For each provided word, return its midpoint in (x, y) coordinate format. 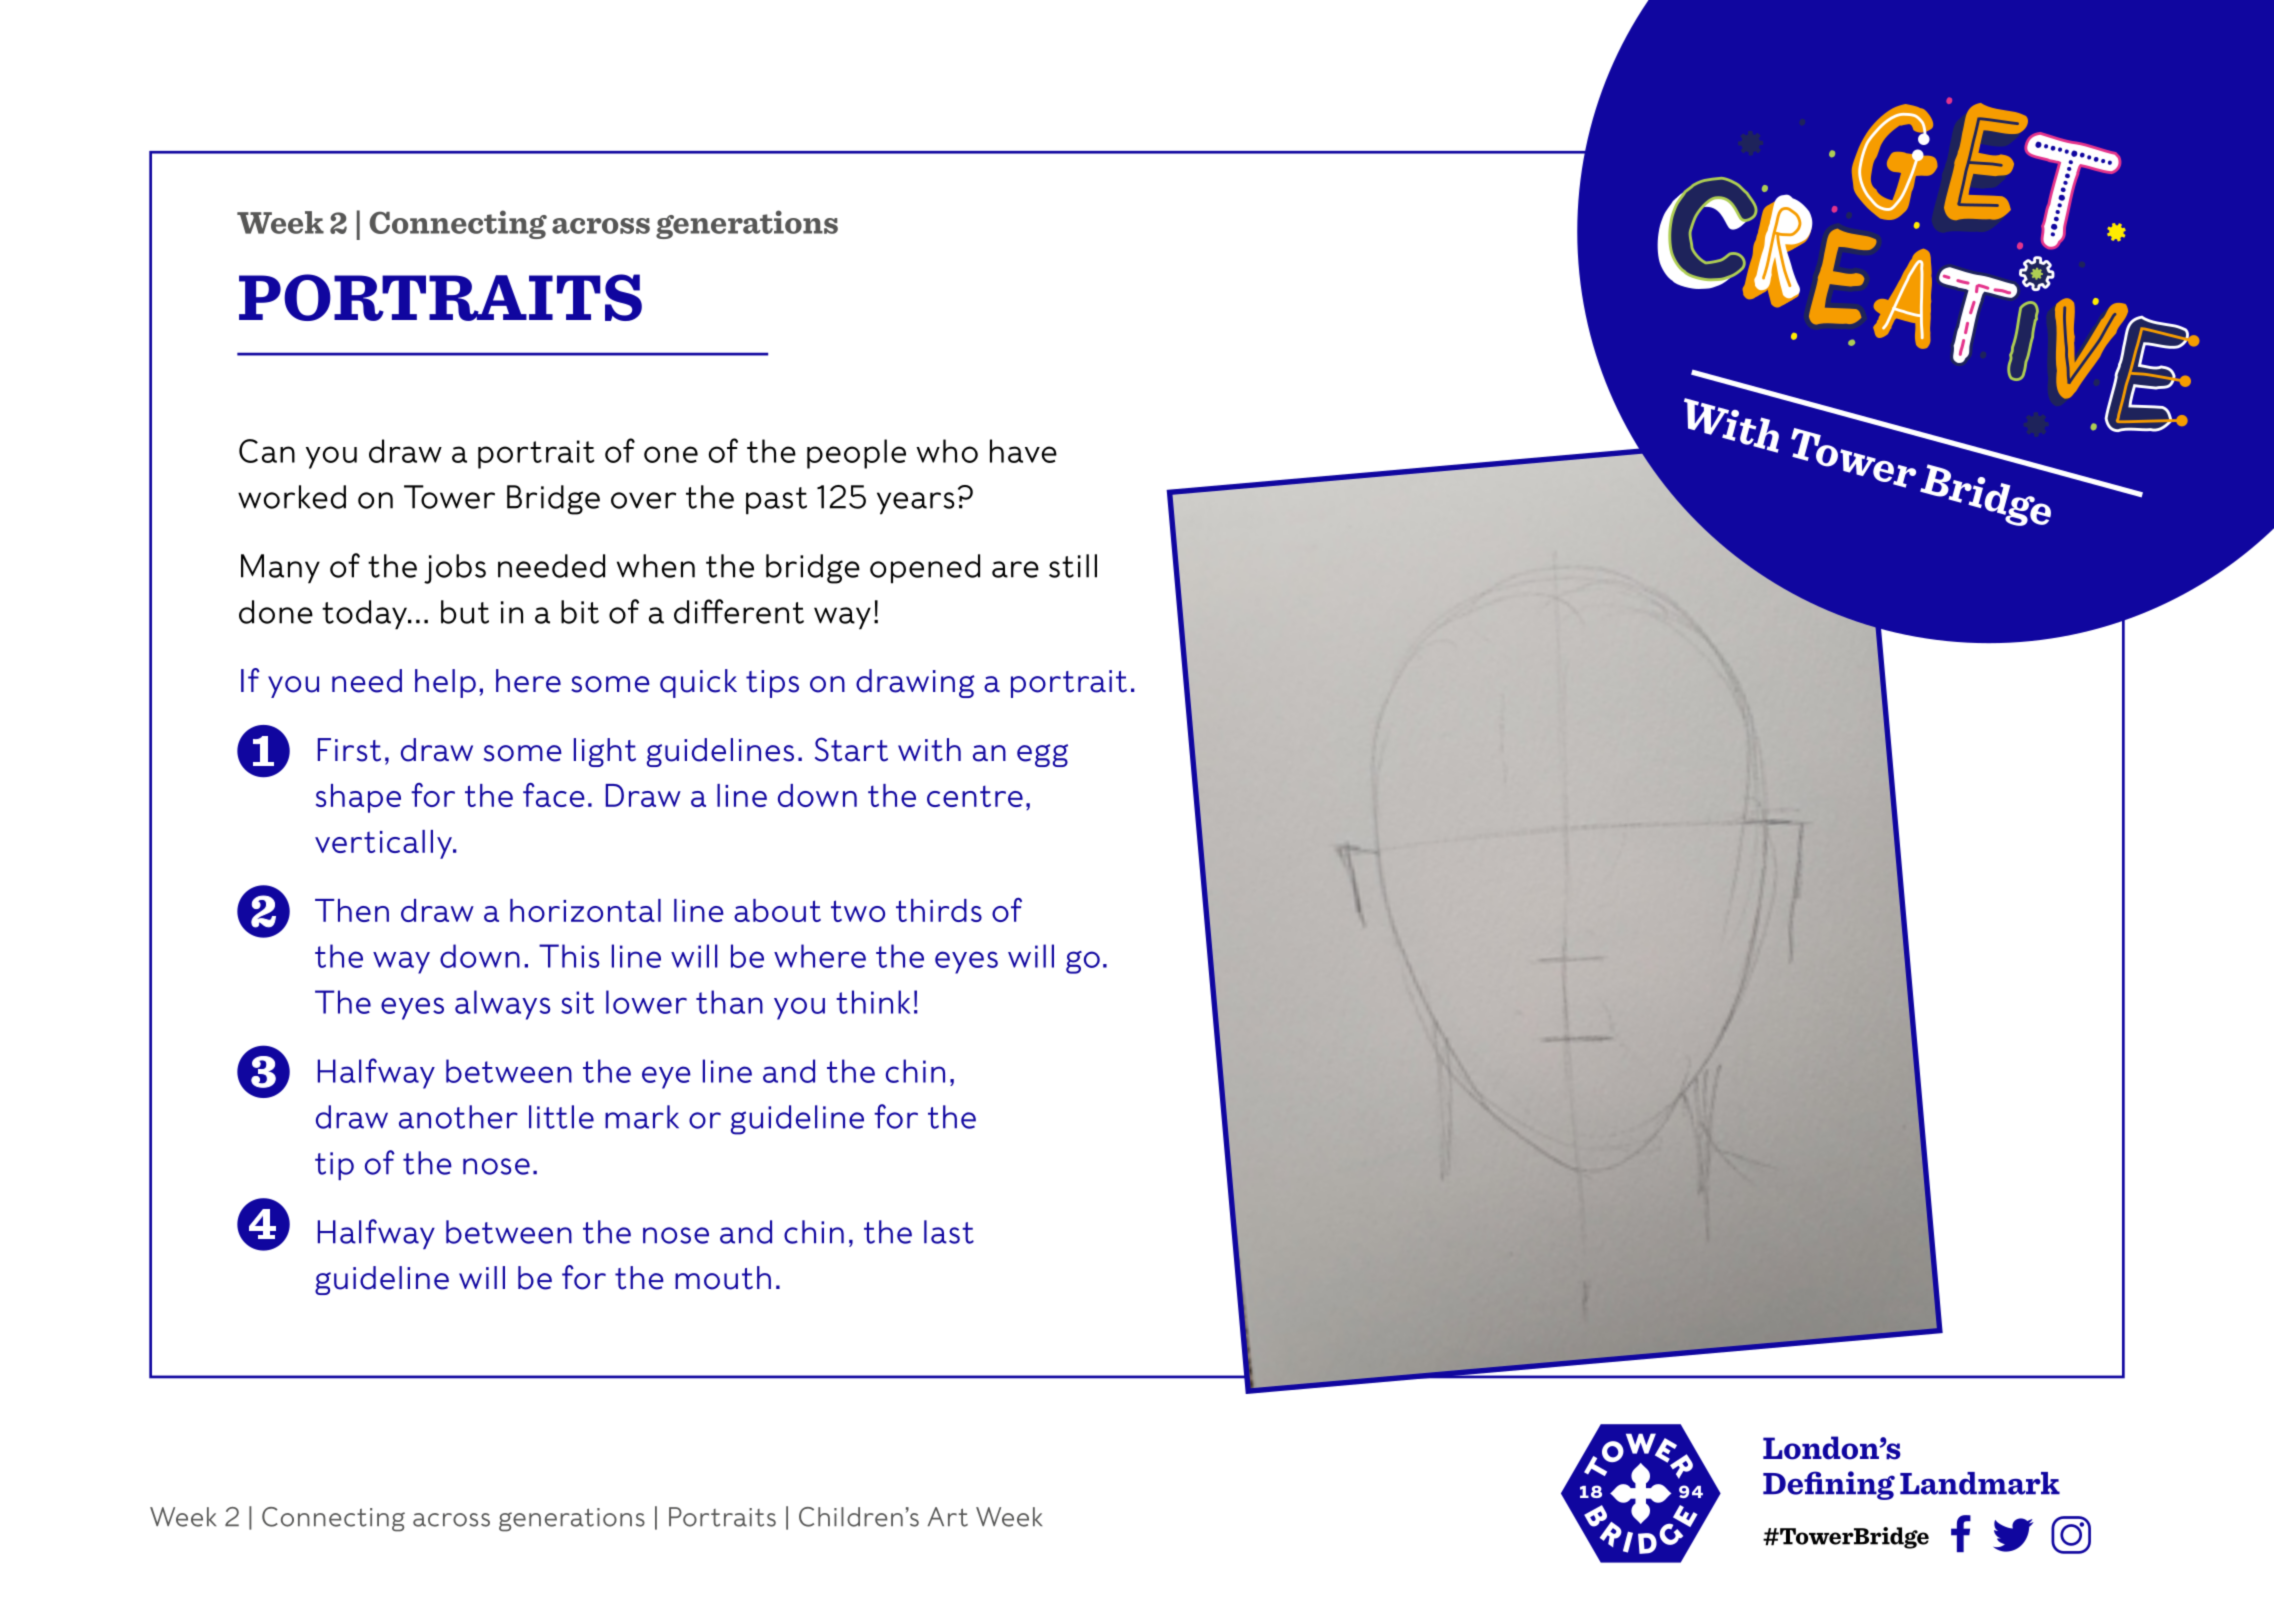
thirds (939, 910)
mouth (723, 1278)
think (873, 1002)
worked (292, 497)
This (569, 956)
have (1023, 451)
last (949, 1232)
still (1073, 566)
